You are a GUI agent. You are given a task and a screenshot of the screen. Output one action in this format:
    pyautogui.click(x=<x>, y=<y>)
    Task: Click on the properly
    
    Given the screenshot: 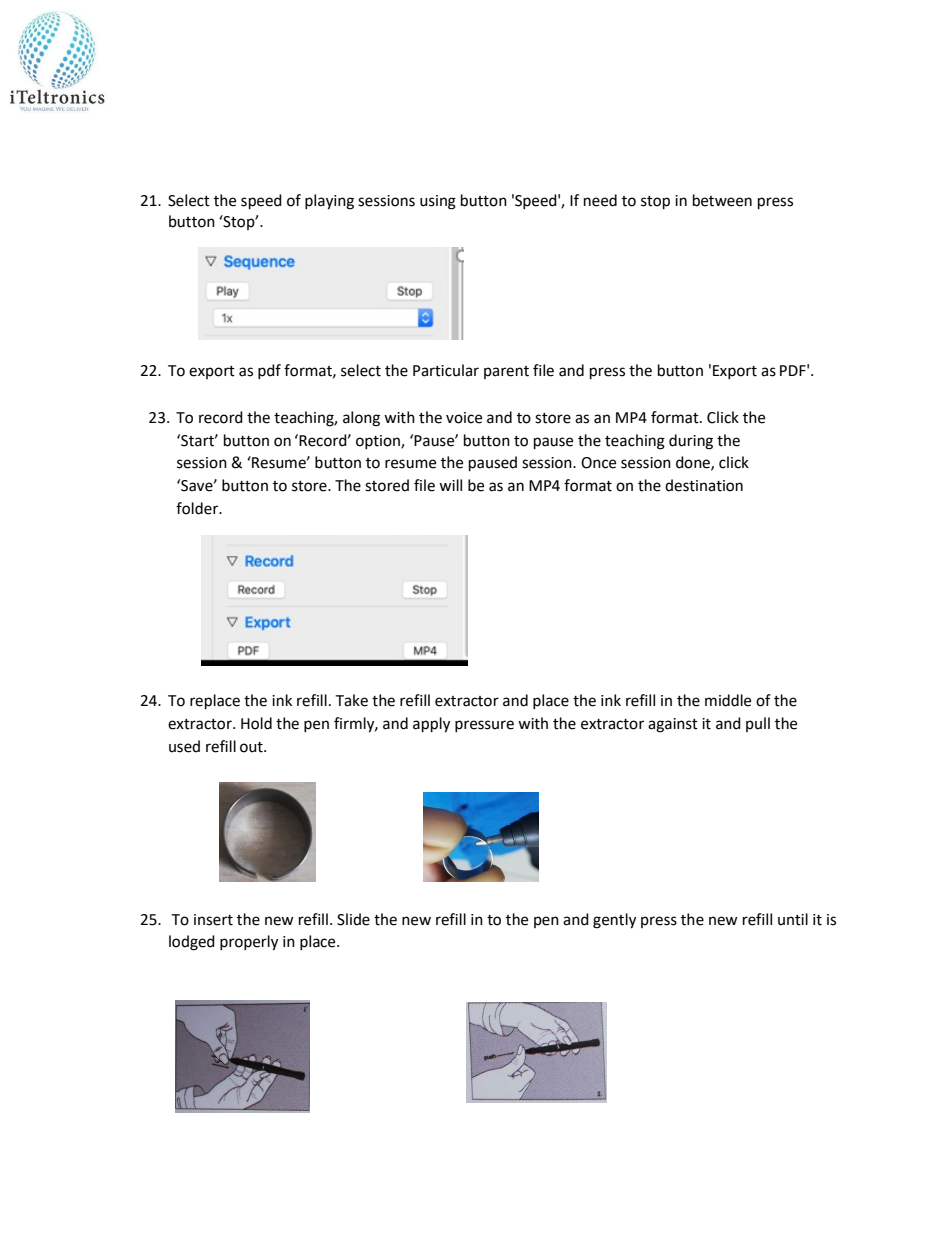 What is the action you would take?
    pyautogui.click(x=249, y=943)
